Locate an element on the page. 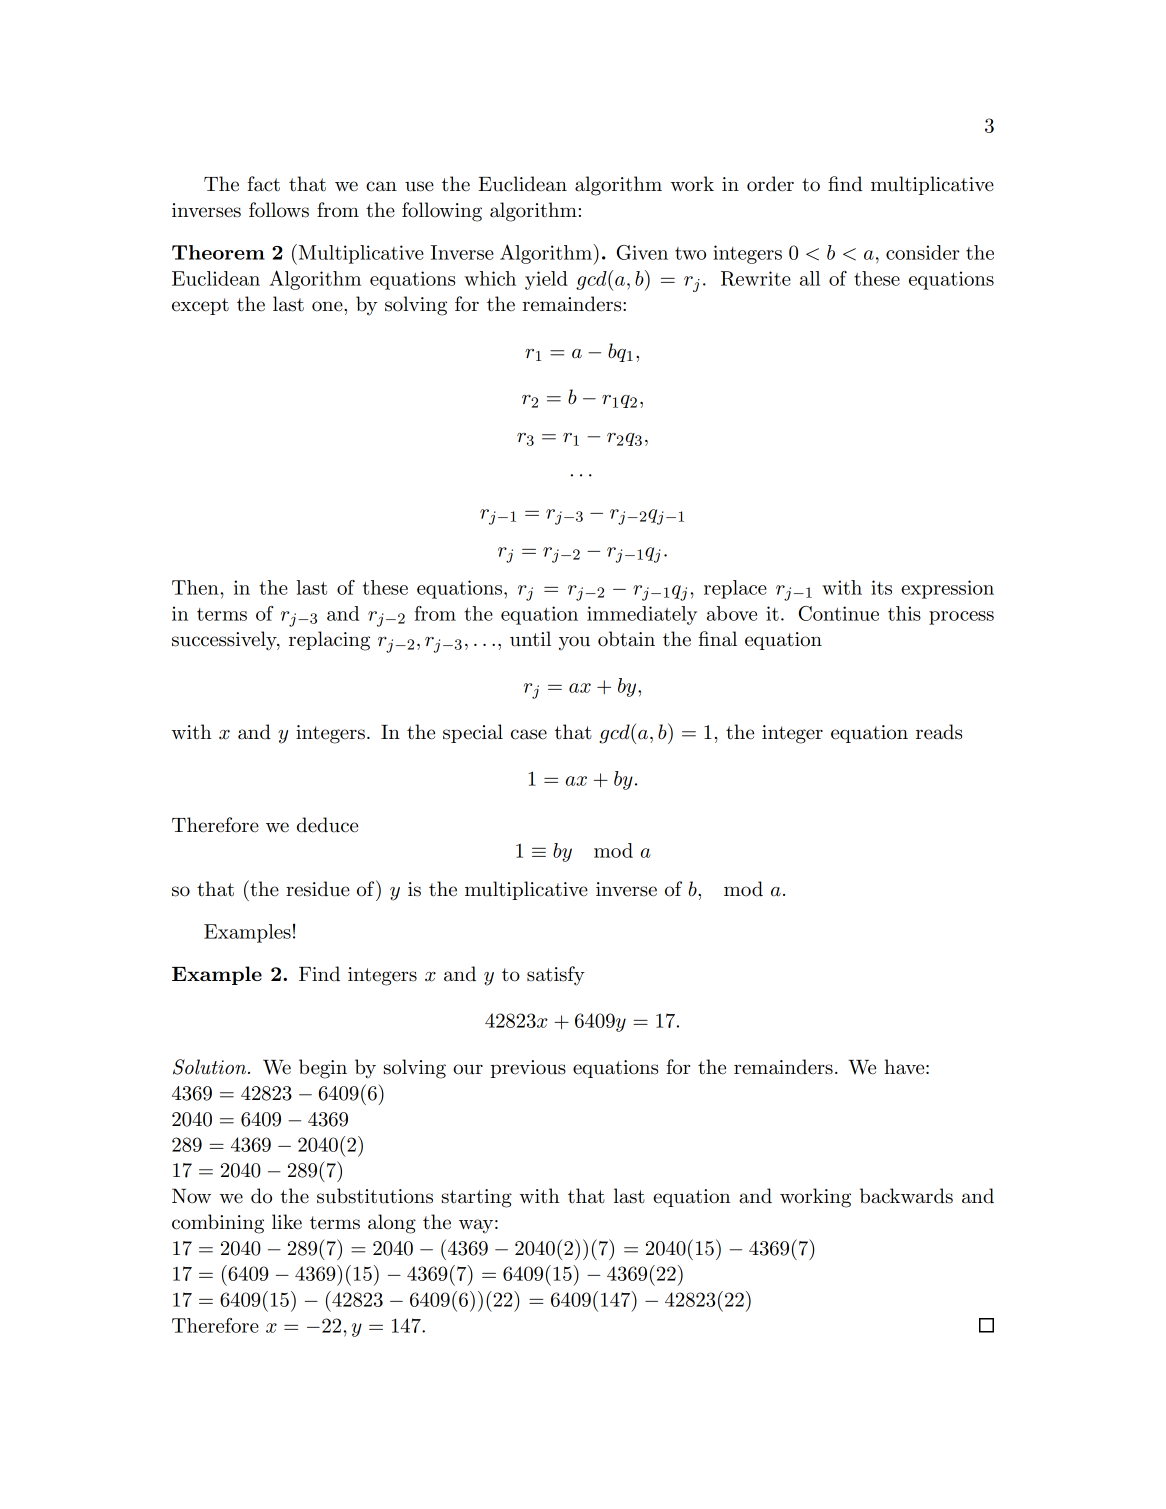 The image size is (1166, 1509). follows is located at coordinates (279, 210).
